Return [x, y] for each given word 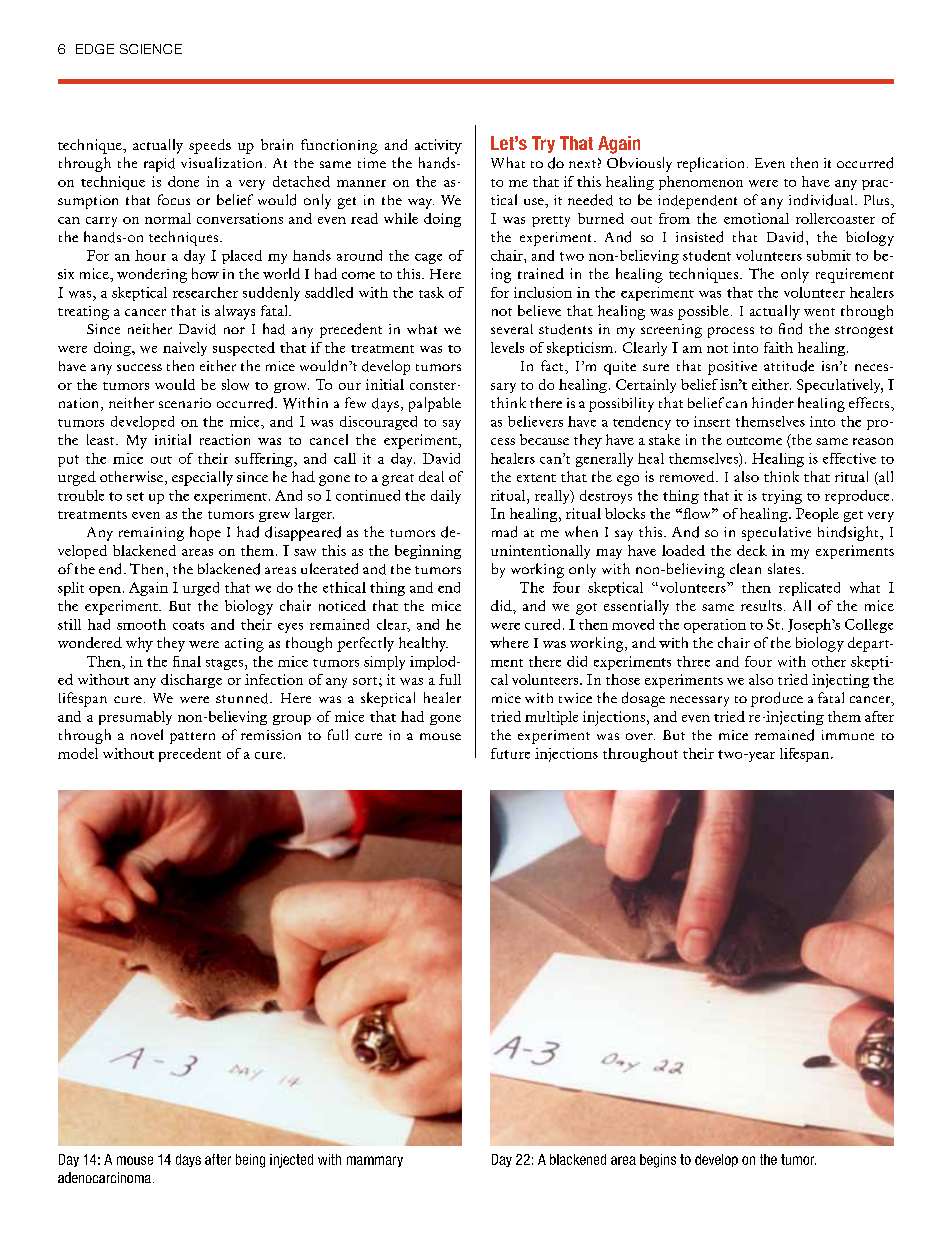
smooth [141, 624]
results [761, 605]
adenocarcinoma [106, 1177]
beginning [428, 552]
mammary [375, 1161]
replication [712, 164]
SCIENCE [151, 49]
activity [438, 146]
